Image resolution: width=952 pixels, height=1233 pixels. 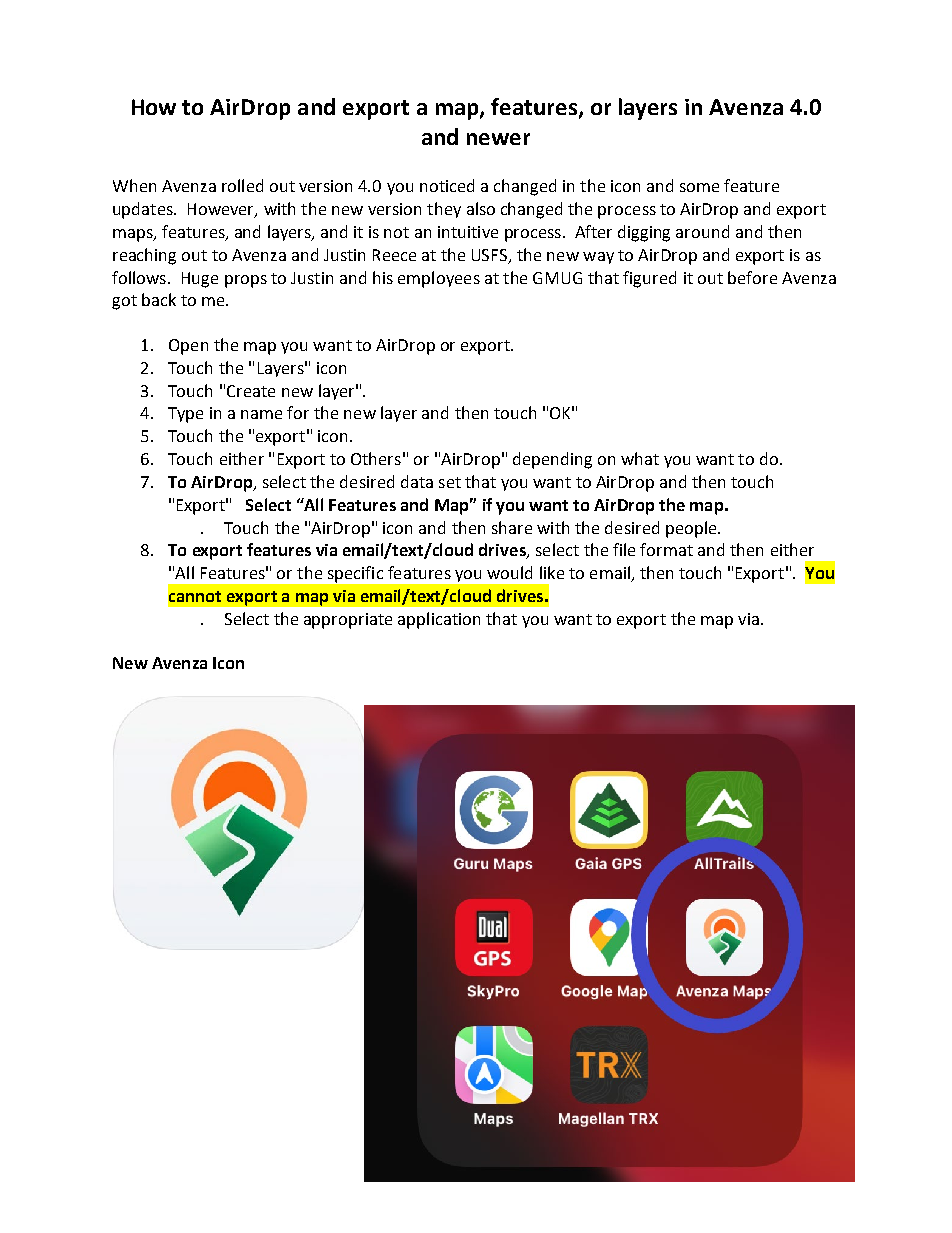 What do you see at coordinates (159, 299) in the image?
I see `back` at bounding box center [159, 299].
